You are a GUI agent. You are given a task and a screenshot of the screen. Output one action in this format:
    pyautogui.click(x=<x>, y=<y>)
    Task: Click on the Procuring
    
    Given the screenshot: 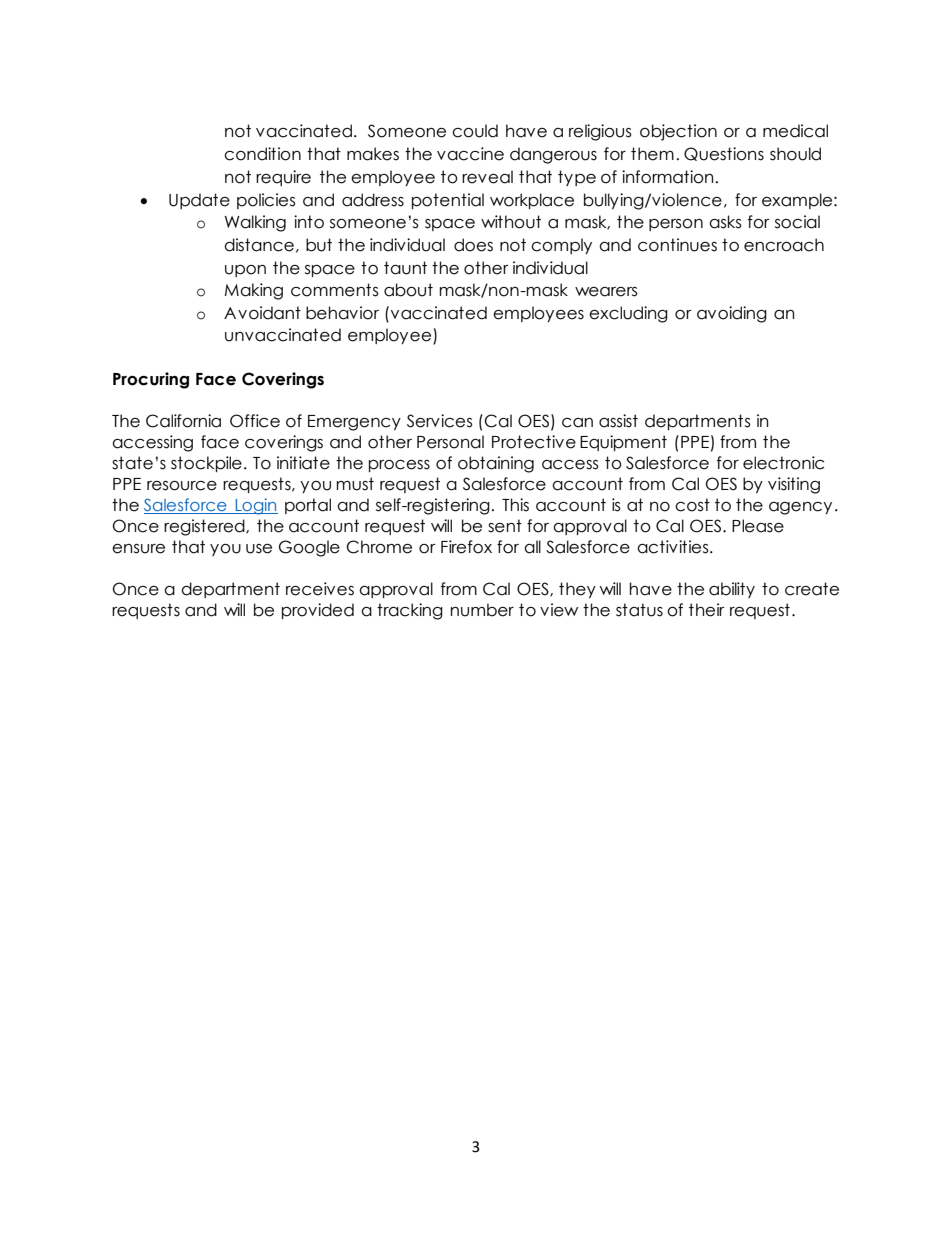 What is the action you would take?
    pyautogui.click(x=151, y=380)
